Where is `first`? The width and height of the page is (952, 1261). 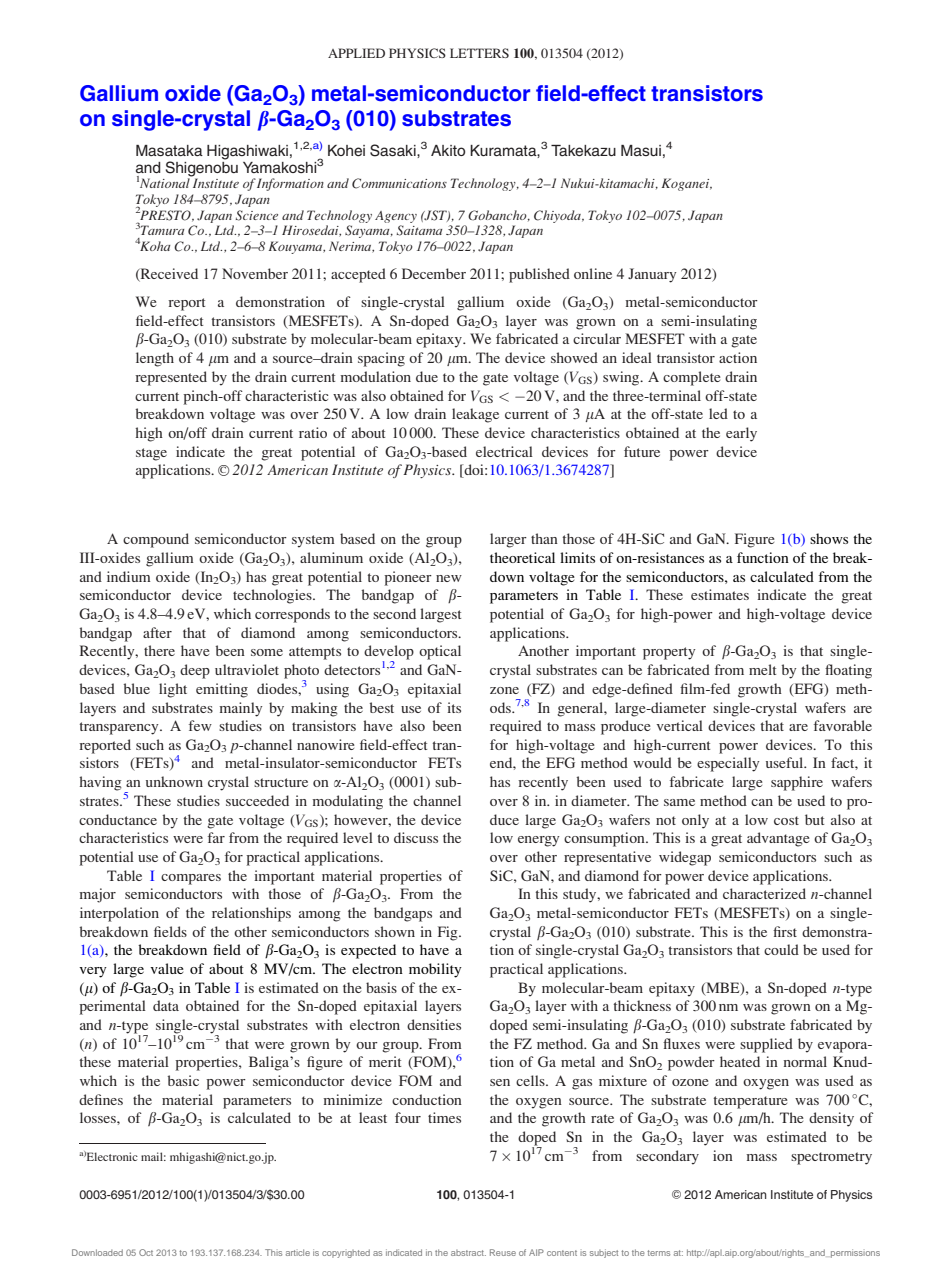
first is located at coordinates (785, 931).
